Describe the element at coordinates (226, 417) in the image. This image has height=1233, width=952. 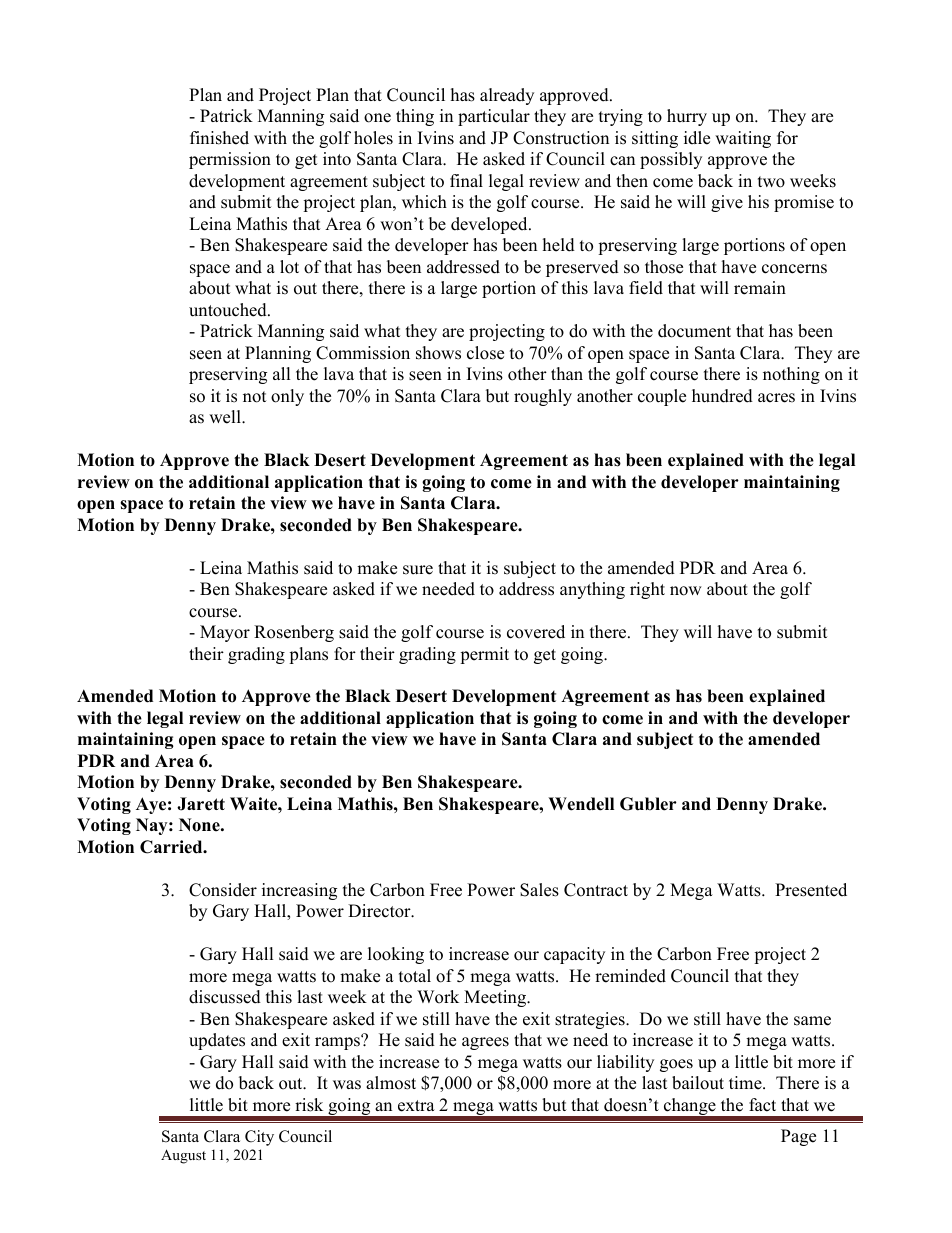
I see `well` at that location.
